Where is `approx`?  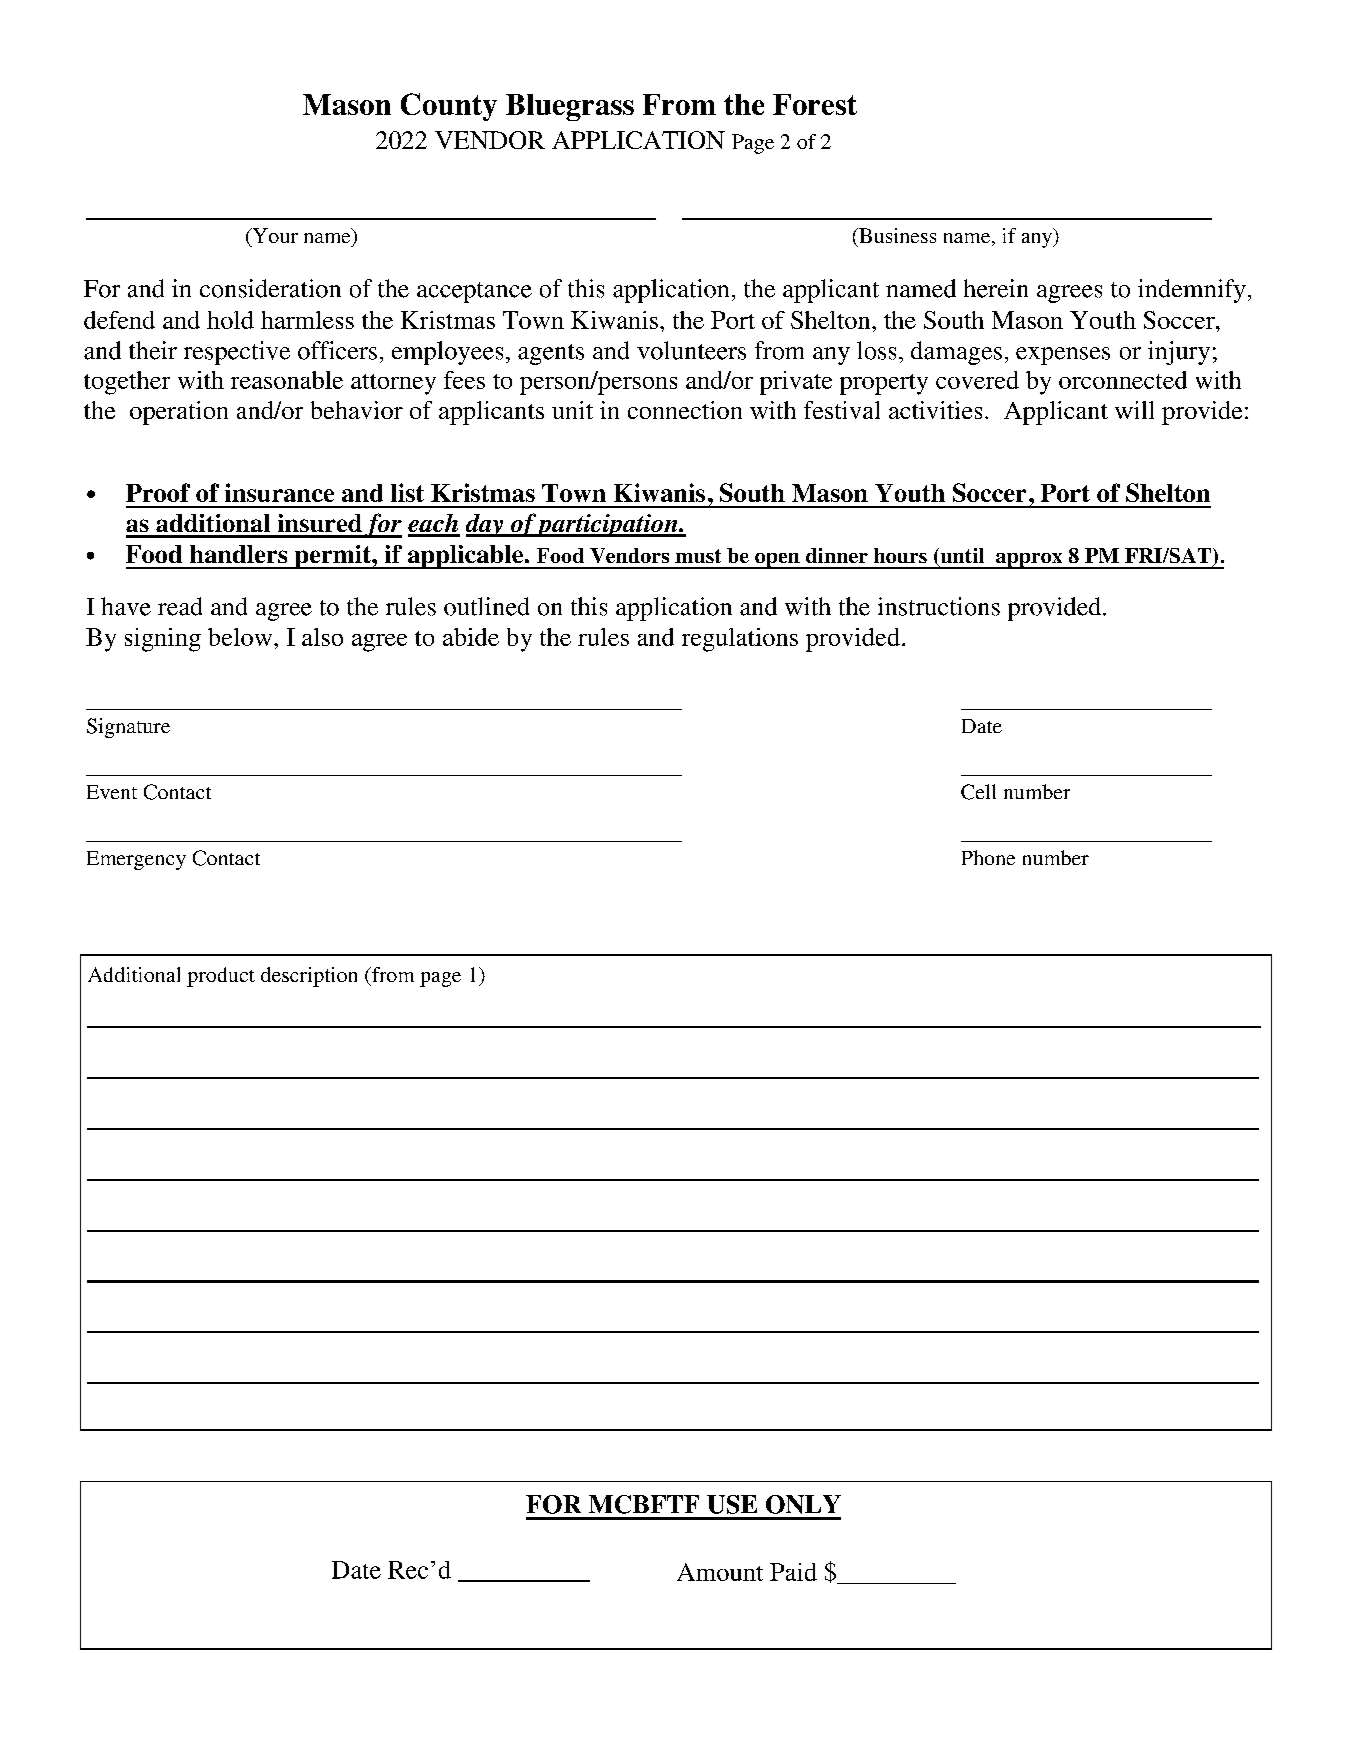 approx is located at coordinates (1029, 561).
